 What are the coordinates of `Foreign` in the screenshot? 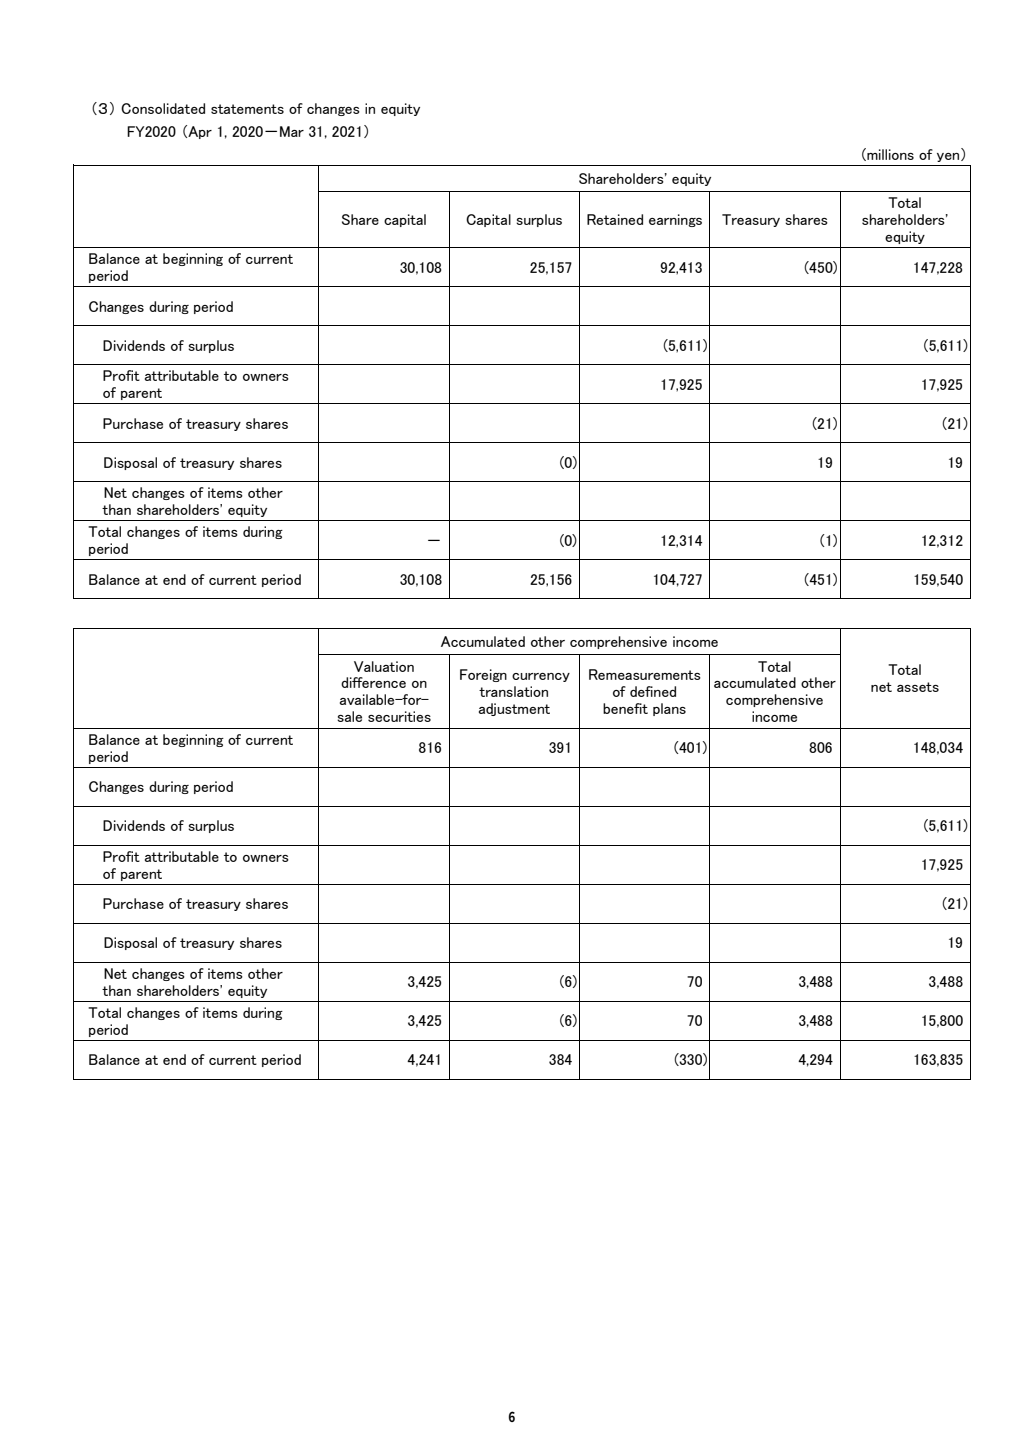 It's located at (483, 675).
